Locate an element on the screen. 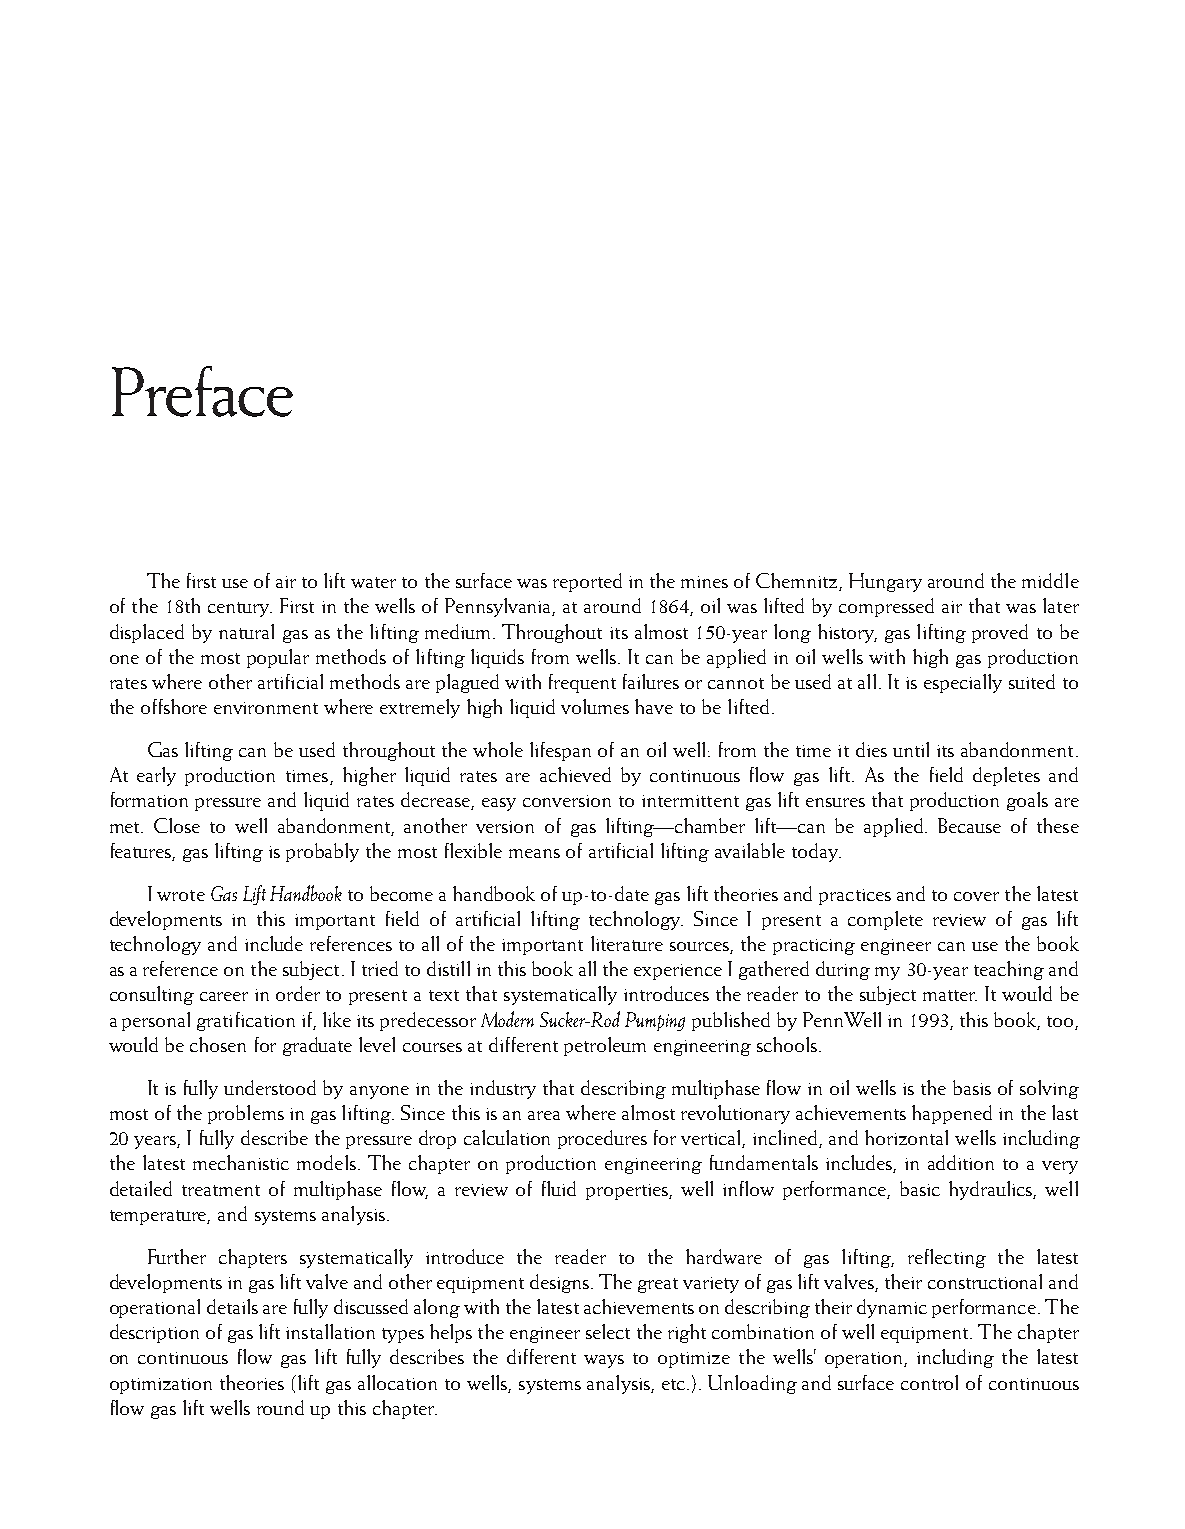 This screenshot has width=1185, height=1529. petroleum is located at coordinates (605, 1046).
